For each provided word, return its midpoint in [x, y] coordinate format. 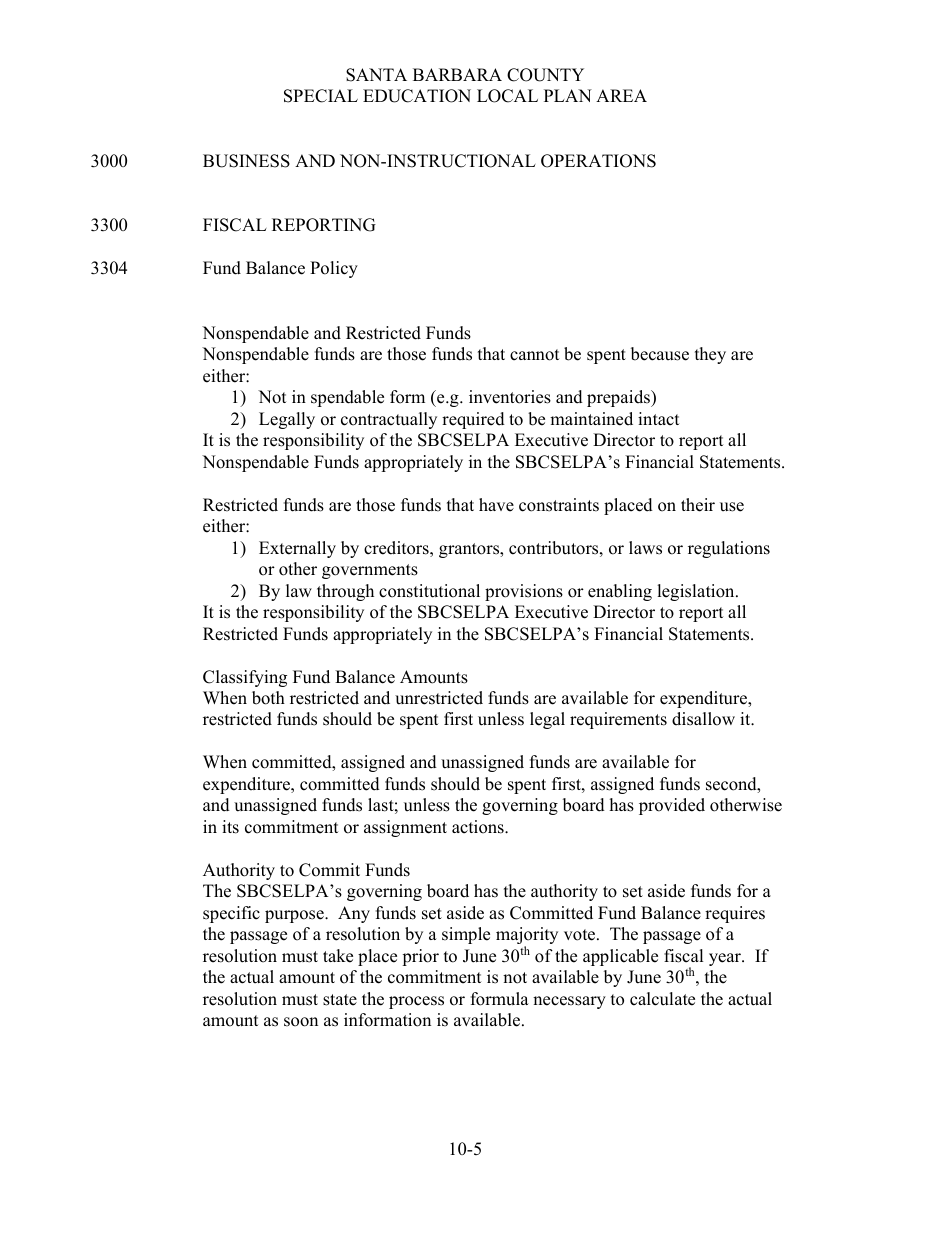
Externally [297, 549]
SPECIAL [321, 96]
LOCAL [507, 96]
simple [466, 935]
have [496, 505]
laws [645, 548]
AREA [621, 95]
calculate [662, 999]
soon [301, 1022]
